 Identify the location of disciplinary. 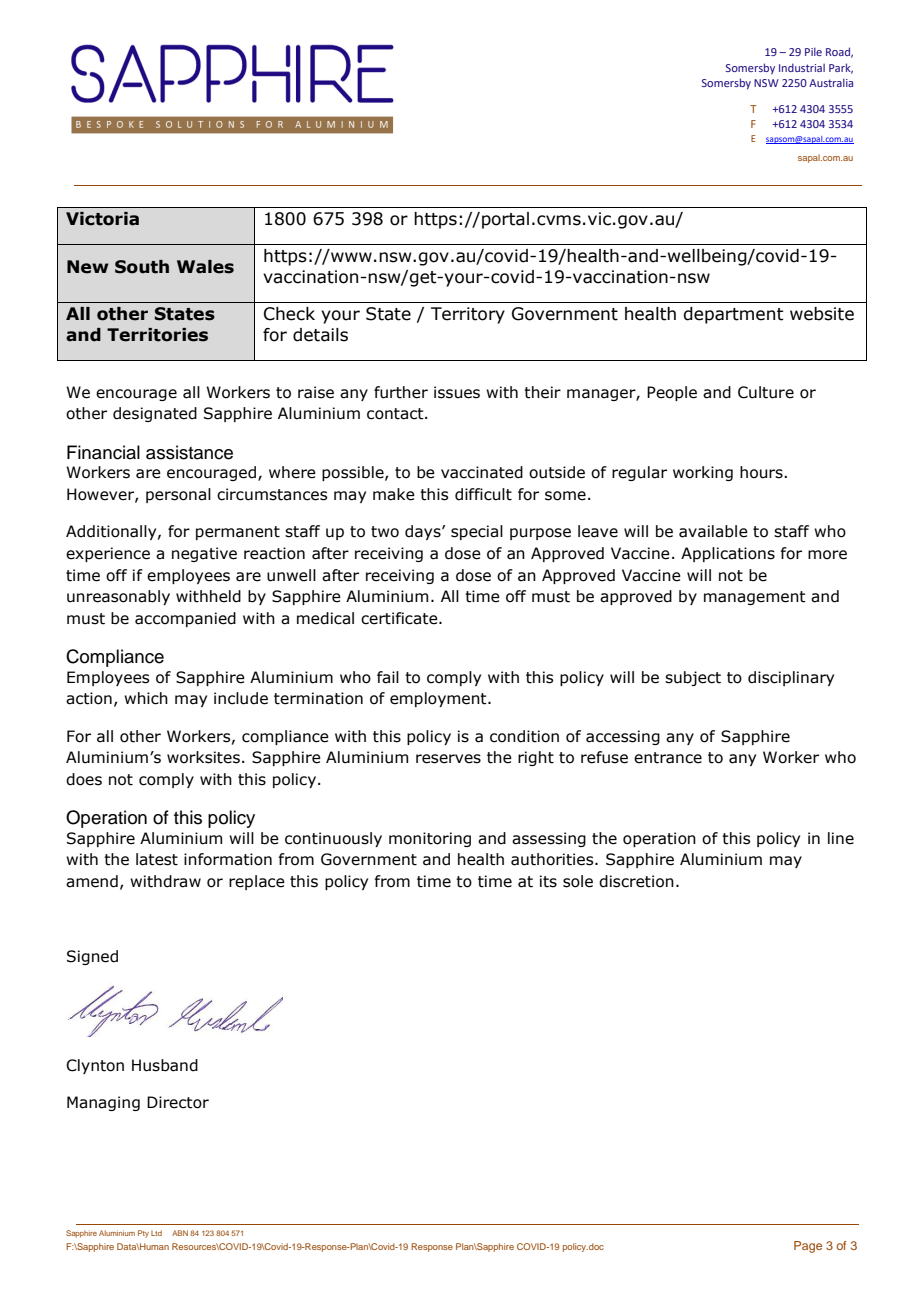
(791, 678).
